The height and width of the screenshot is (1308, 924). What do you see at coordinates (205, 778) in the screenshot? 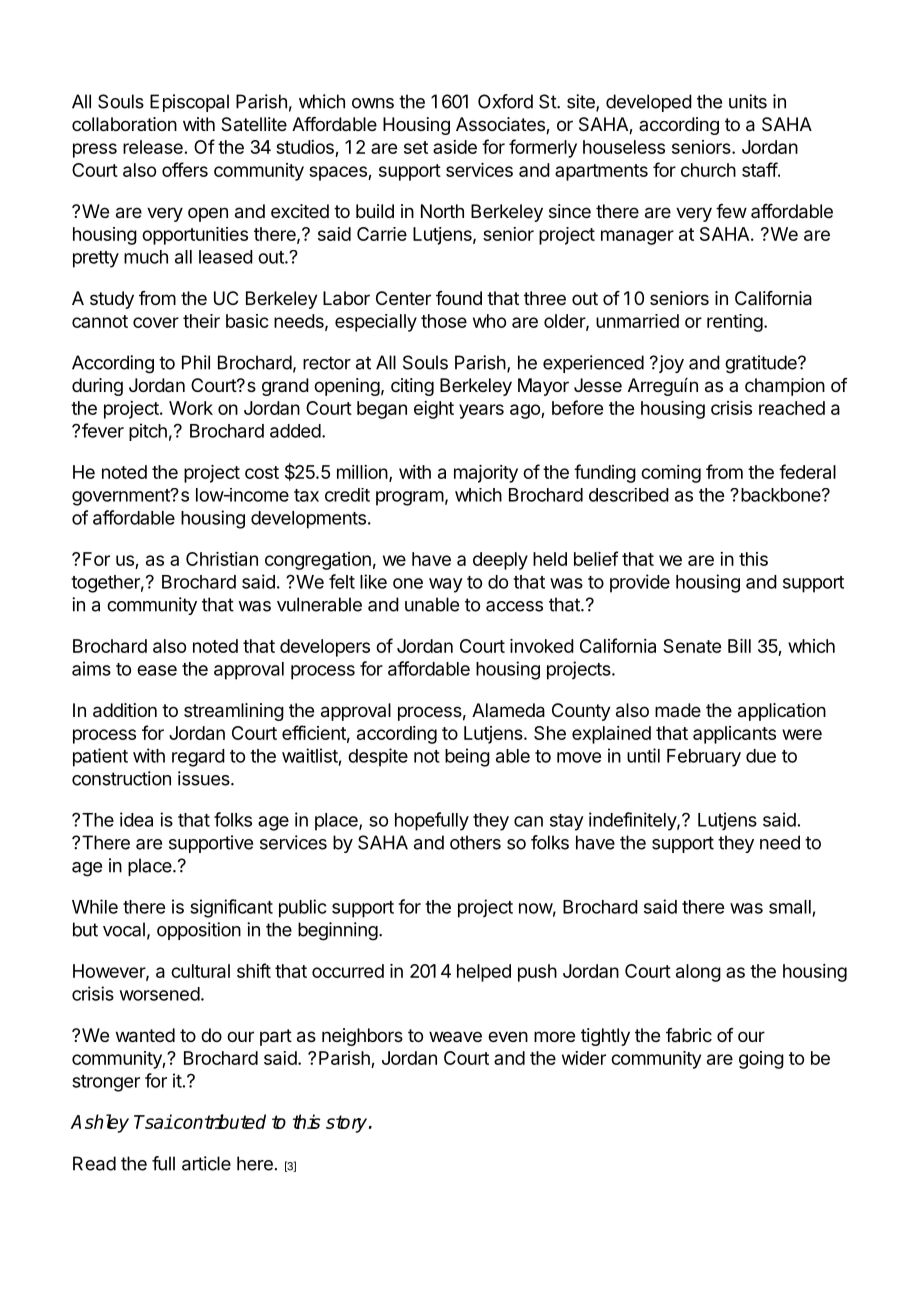
I see `issues` at bounding box center [205, 778].
